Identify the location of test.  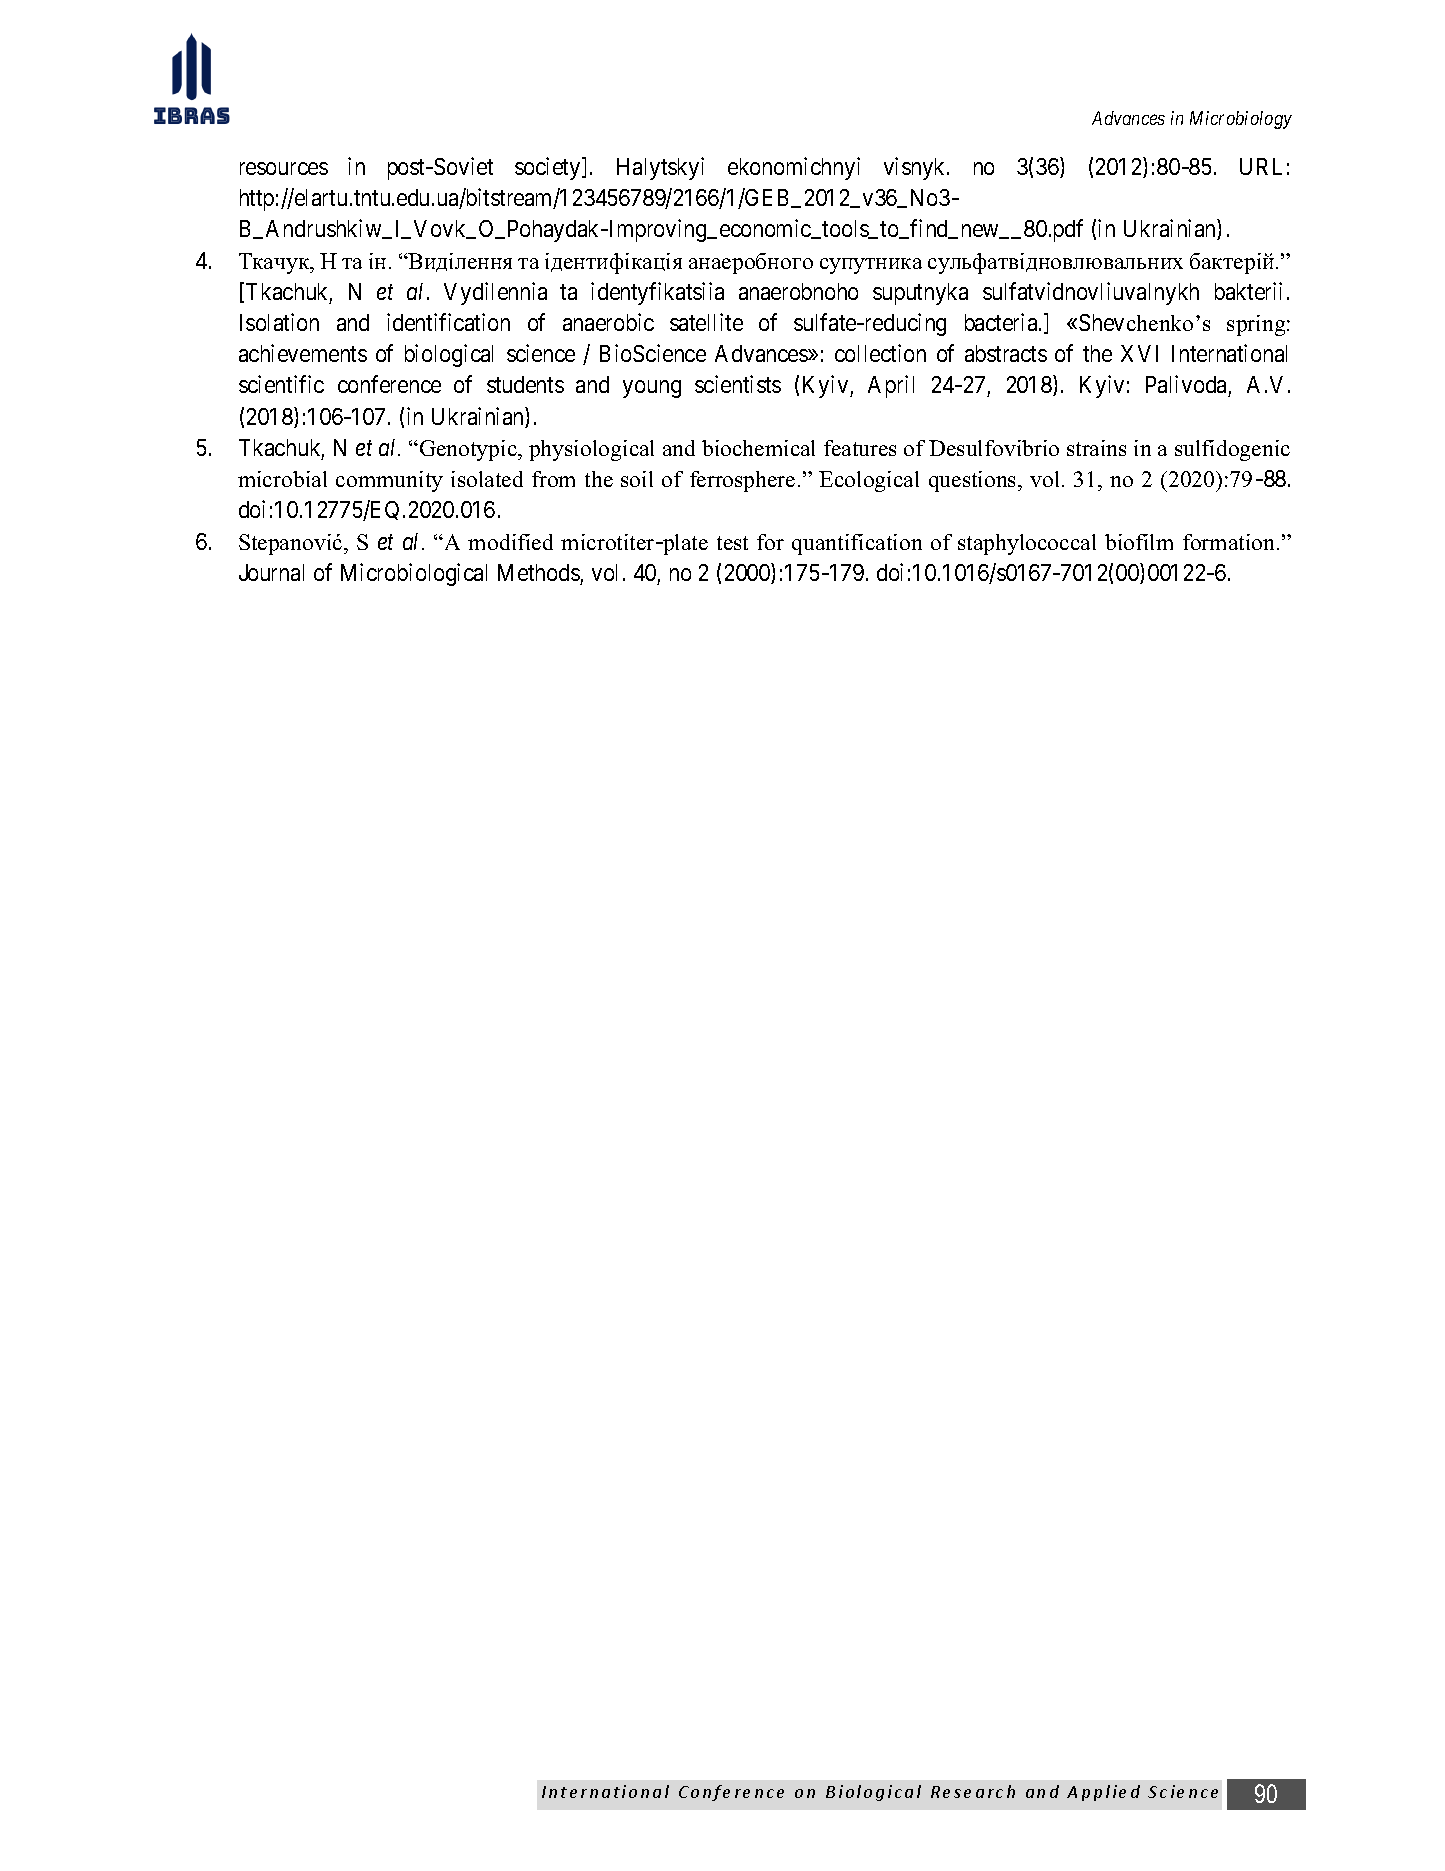
(732, 543).
